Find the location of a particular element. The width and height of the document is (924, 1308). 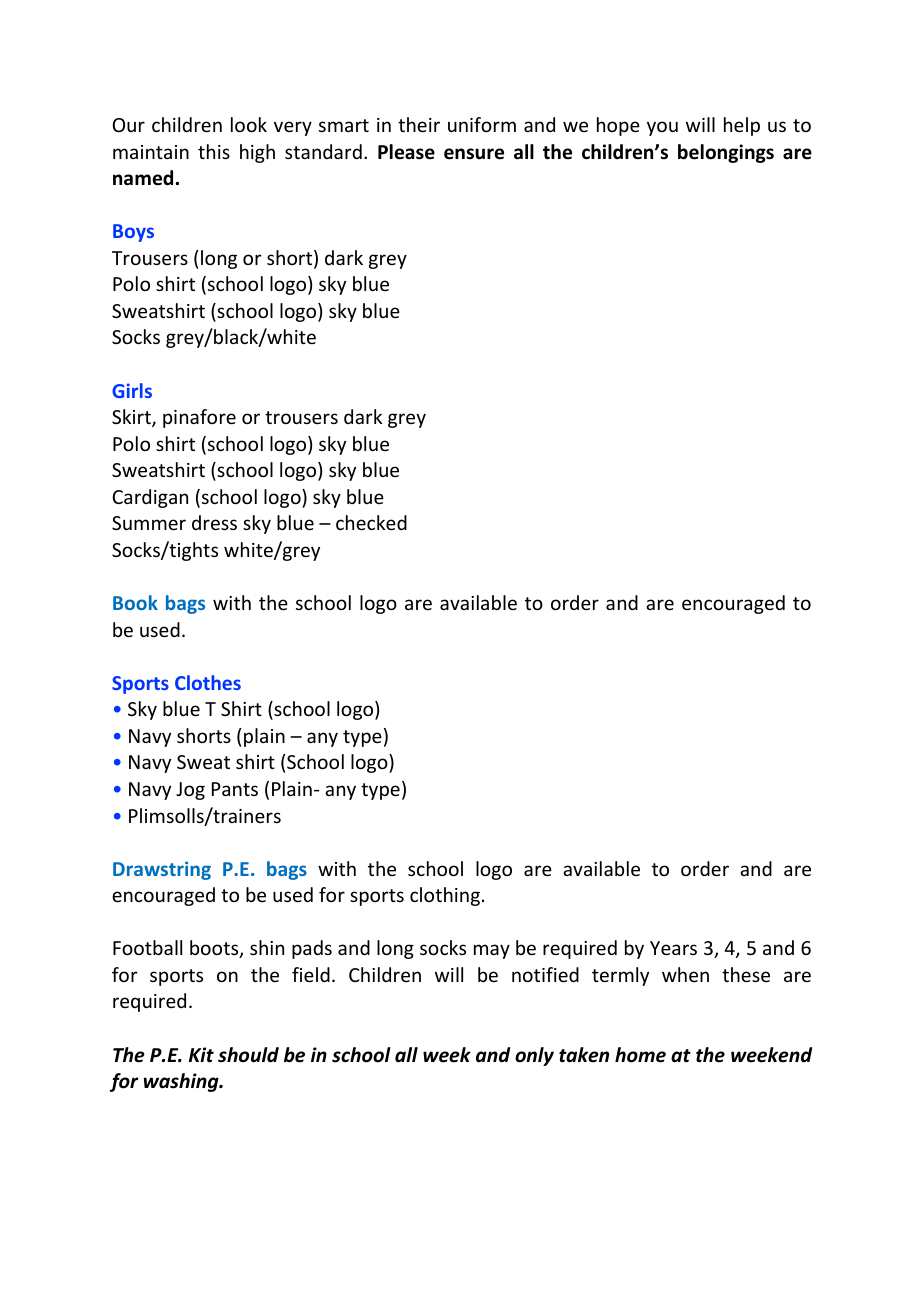

this is located at coordinates (214, 151).
